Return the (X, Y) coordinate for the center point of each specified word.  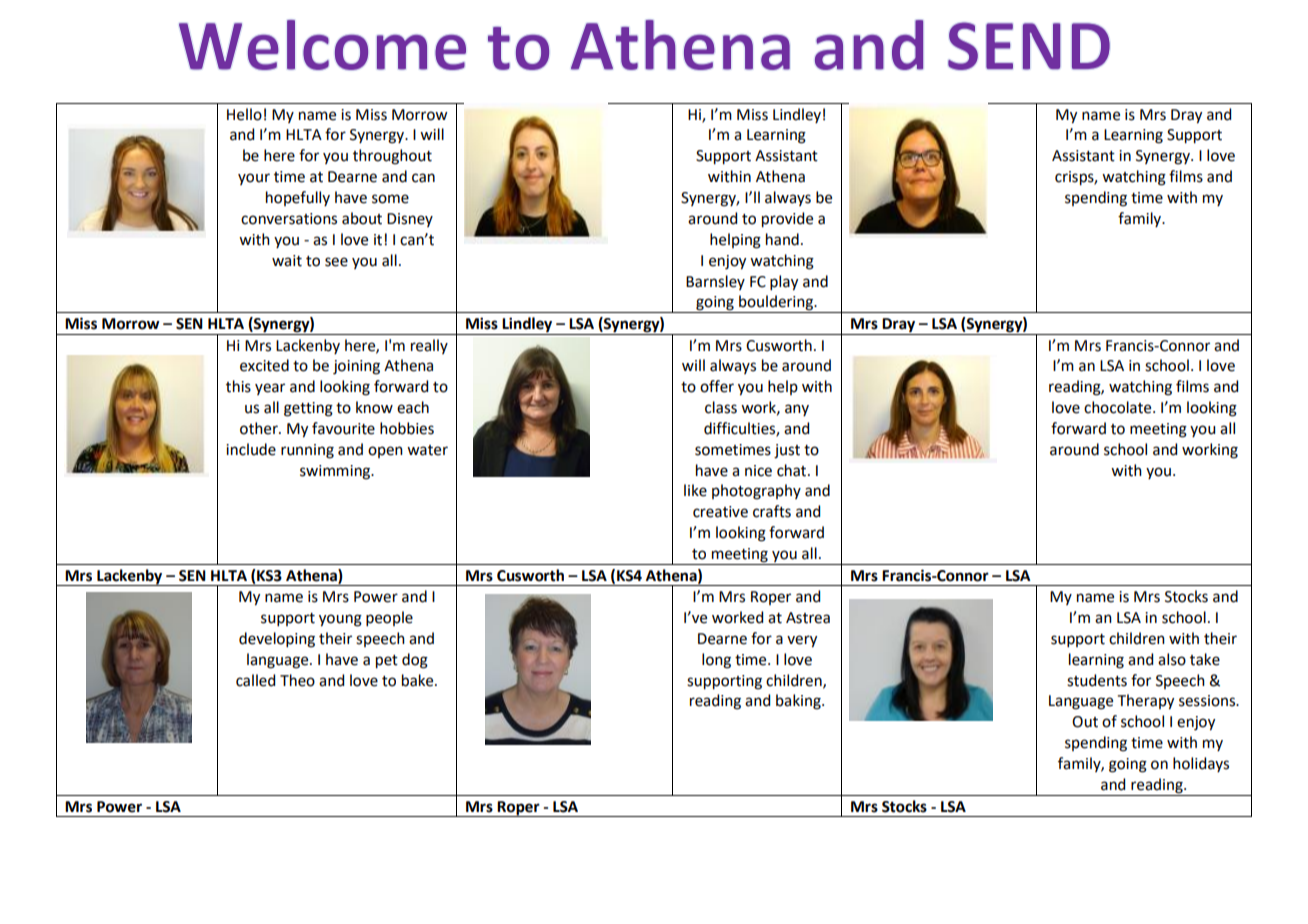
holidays (1201, 764)
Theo (297, 680)
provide (787, 220)
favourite (343, 428)
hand (782, 239)
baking (799, 702)
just (787, 451)
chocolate (1119, 407)
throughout (392, 157)
